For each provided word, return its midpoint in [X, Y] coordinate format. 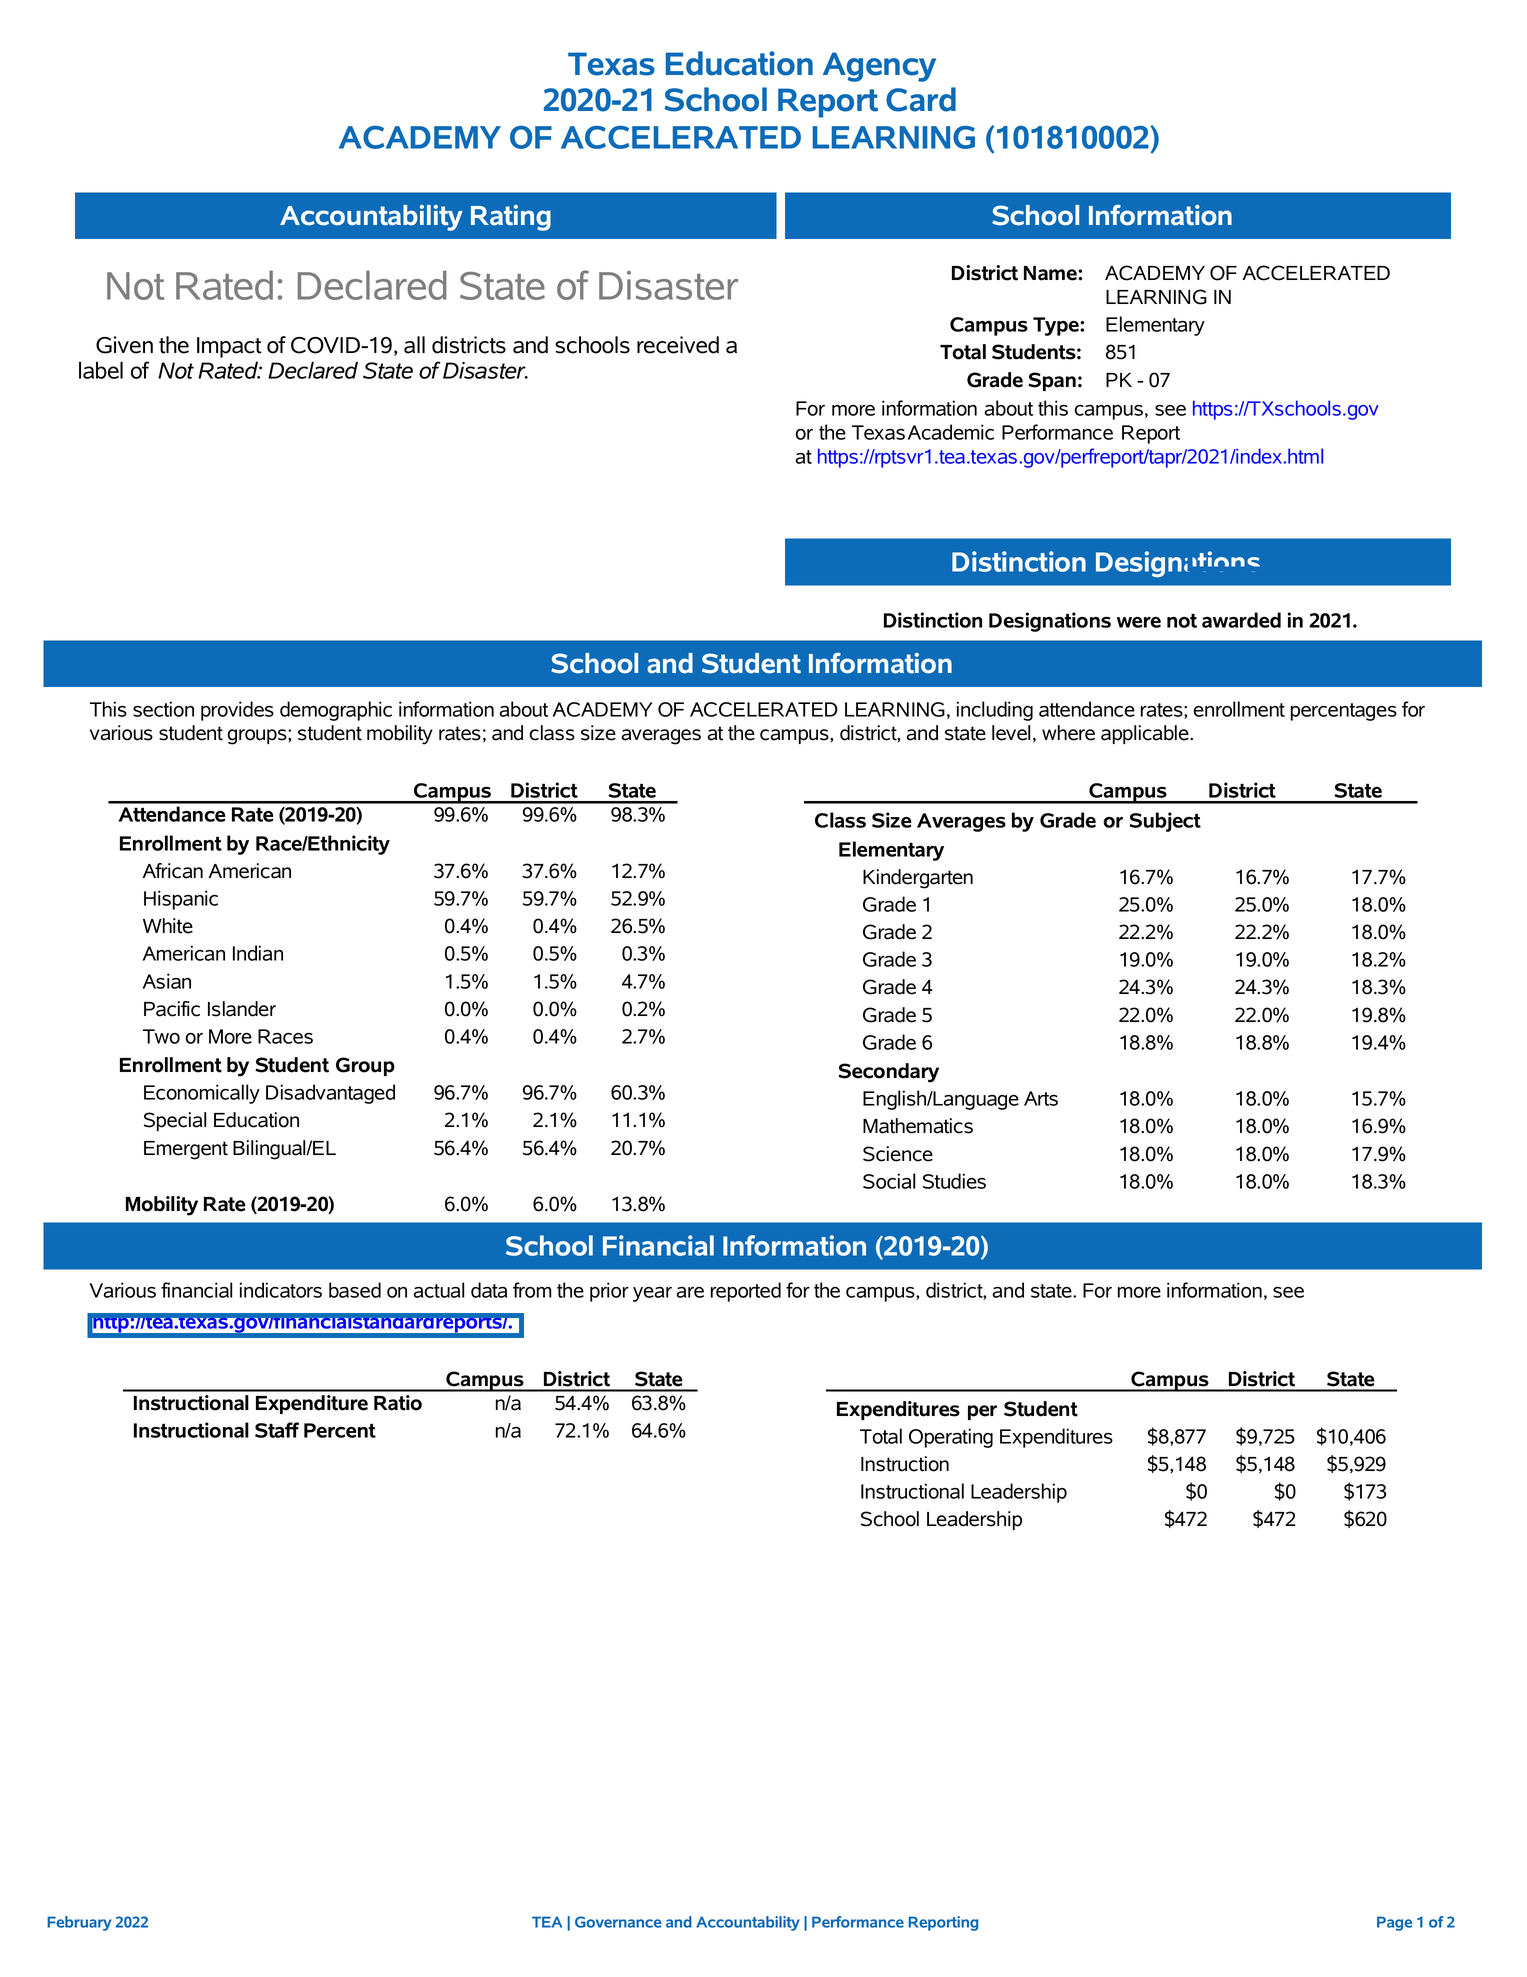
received [678, 345]
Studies [954, 1181]
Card [921, 99]
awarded [1241, 620]
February [79, 1923]
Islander [242, 1009]
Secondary [888, 1073]
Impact [229, 347]
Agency [879, 67]
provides [237, 711]
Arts [1041, 1098]
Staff [277, 1430]
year [652, 1294]
